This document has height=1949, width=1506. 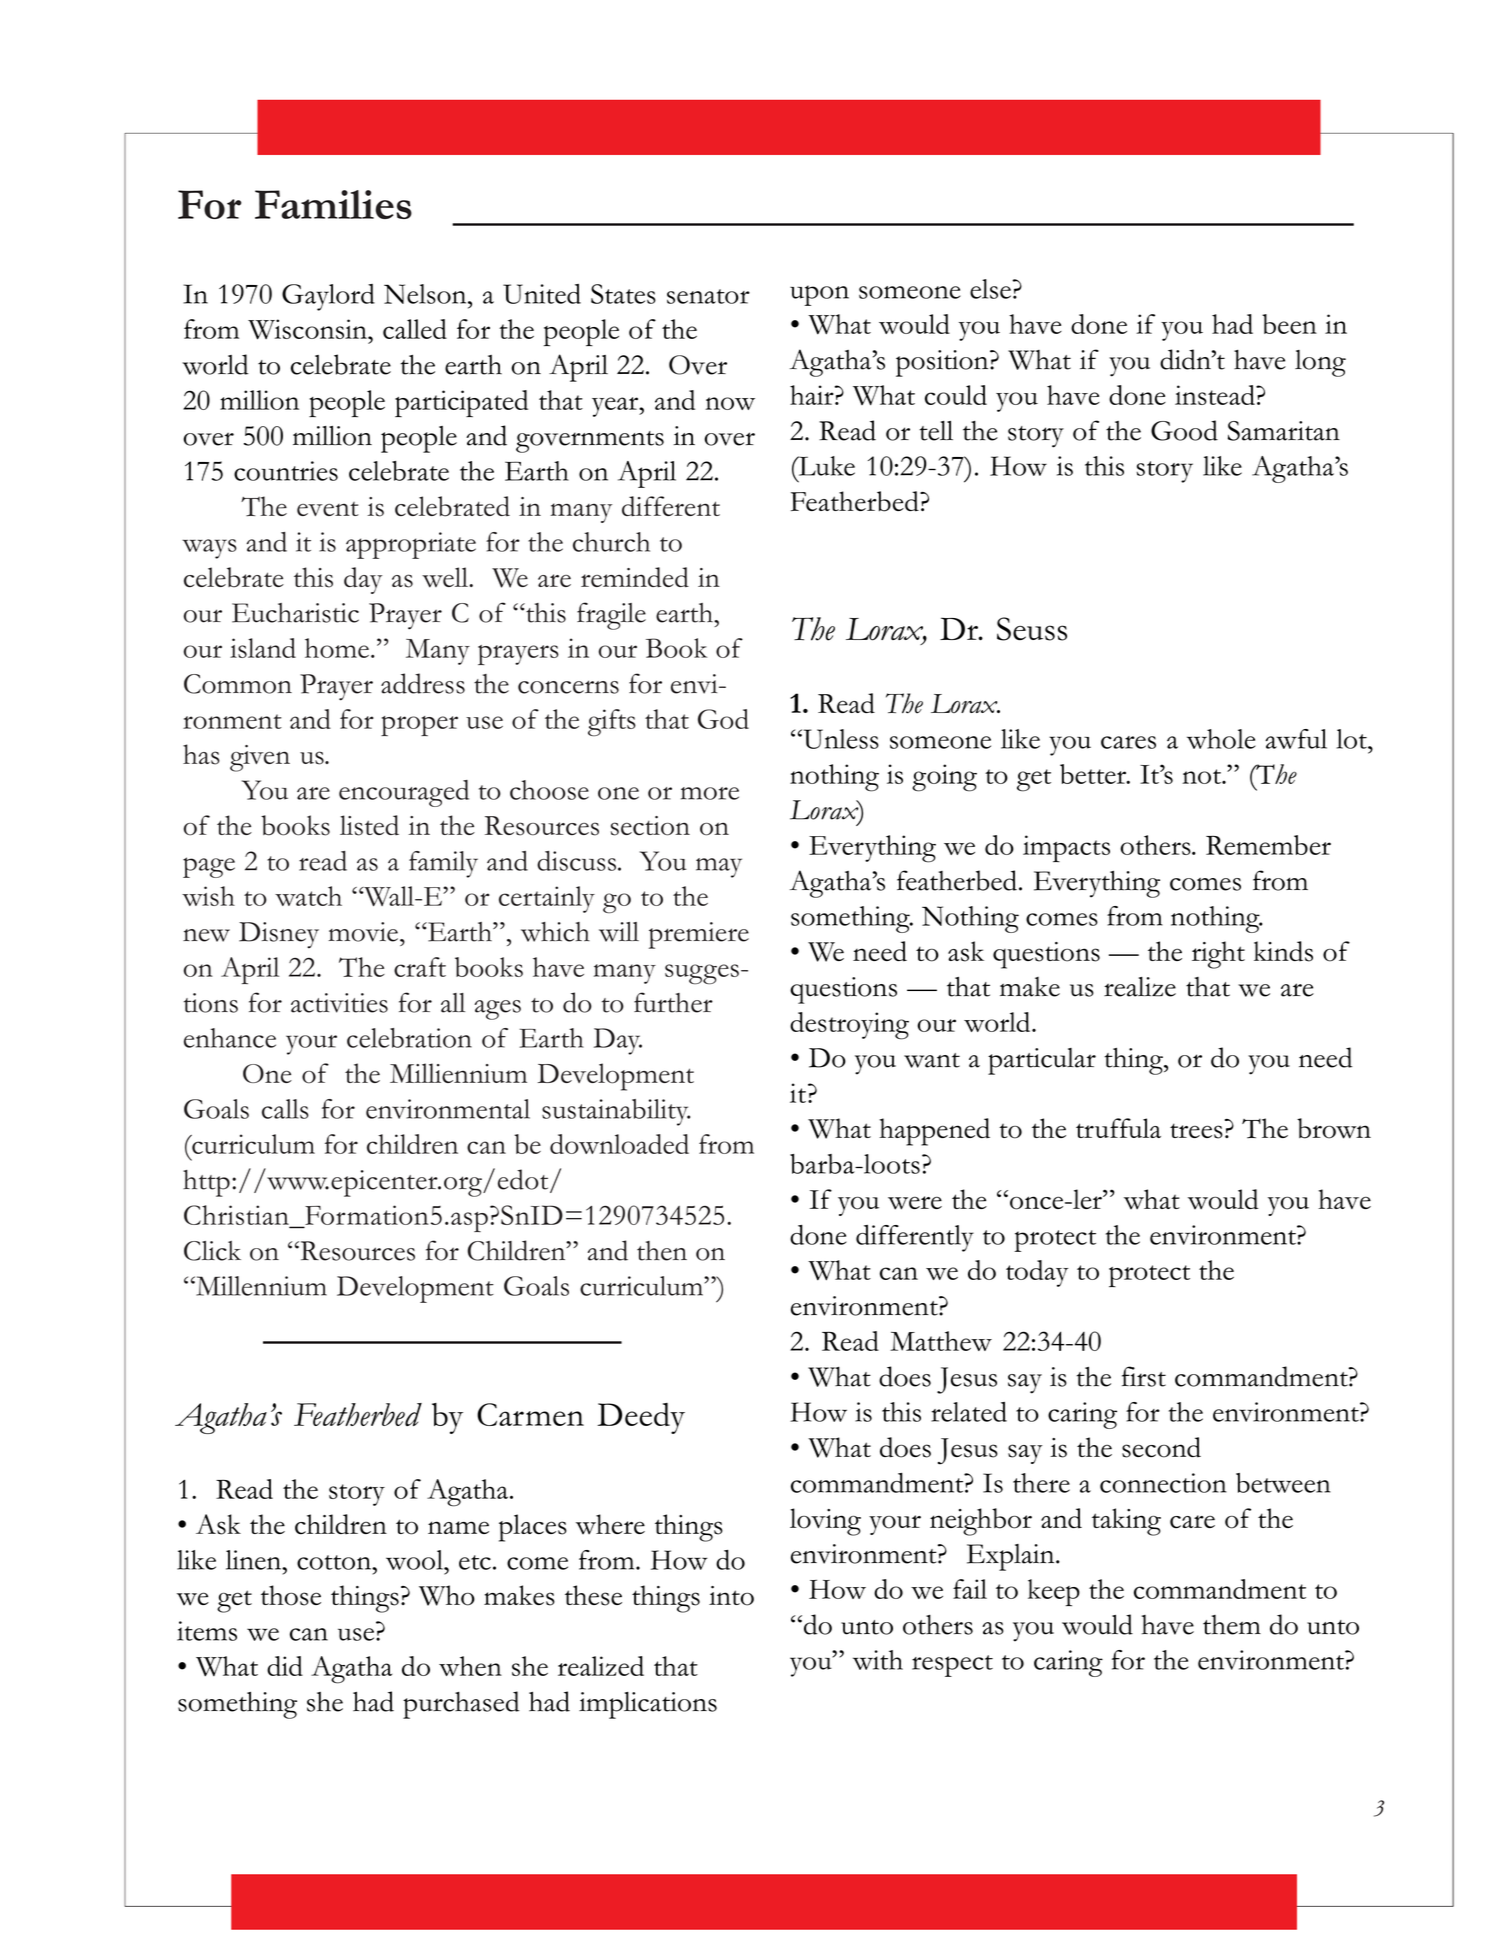 What do you see at coordinates (1218, 955) in the document?
I see `right` at bounding box center [1218, 955].
